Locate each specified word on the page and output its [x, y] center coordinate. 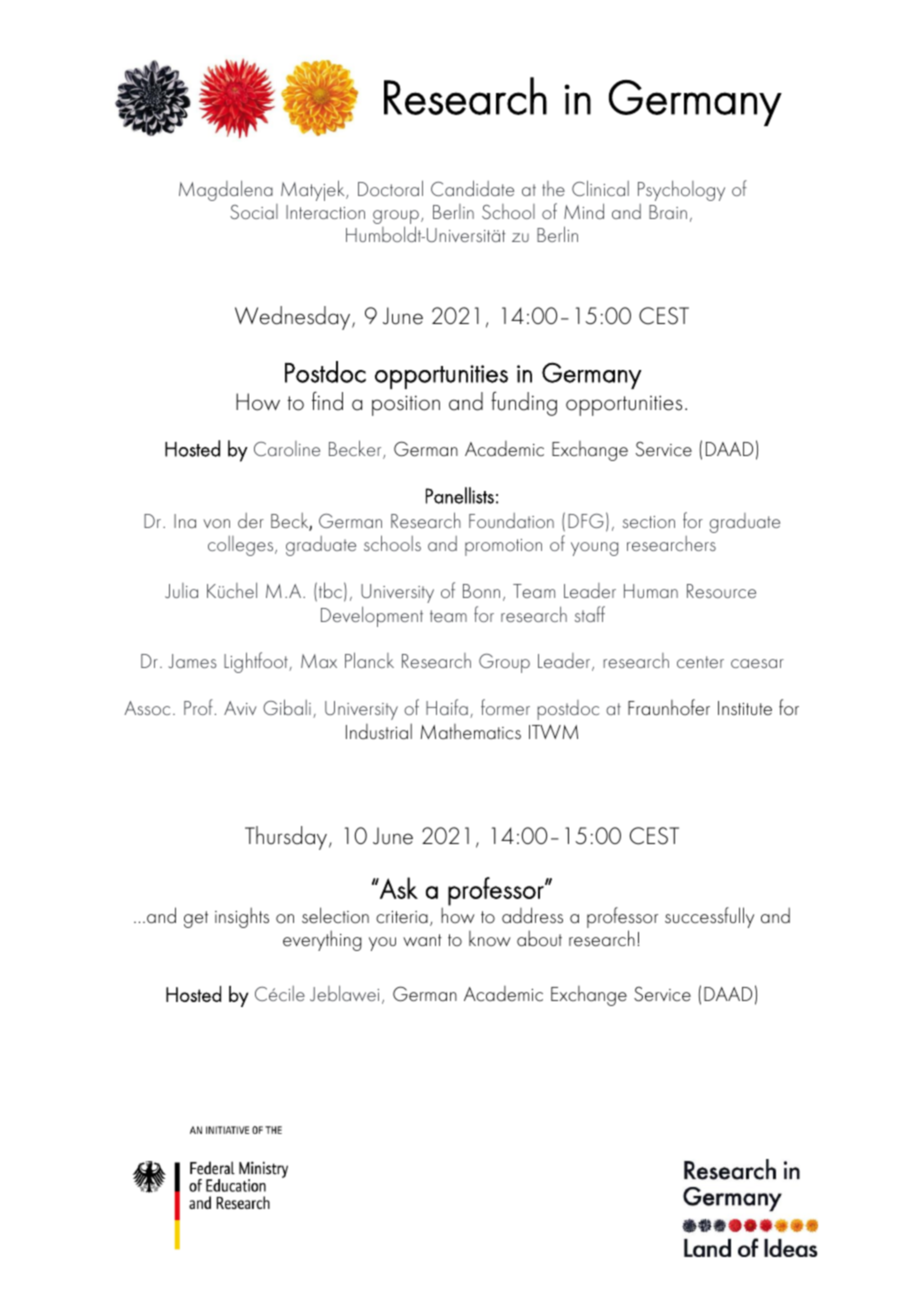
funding [524, 403]
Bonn [481, 591]
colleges [242, 546]
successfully [709, 917]
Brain [668, 212]
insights [242, 917]
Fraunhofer [669, 707]
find [327, 401]
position [406, 405]
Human [651, 591]
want [422, 940]
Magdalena [226, 190]
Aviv [240, 708]
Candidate [472, 188]
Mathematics [471, 731]
